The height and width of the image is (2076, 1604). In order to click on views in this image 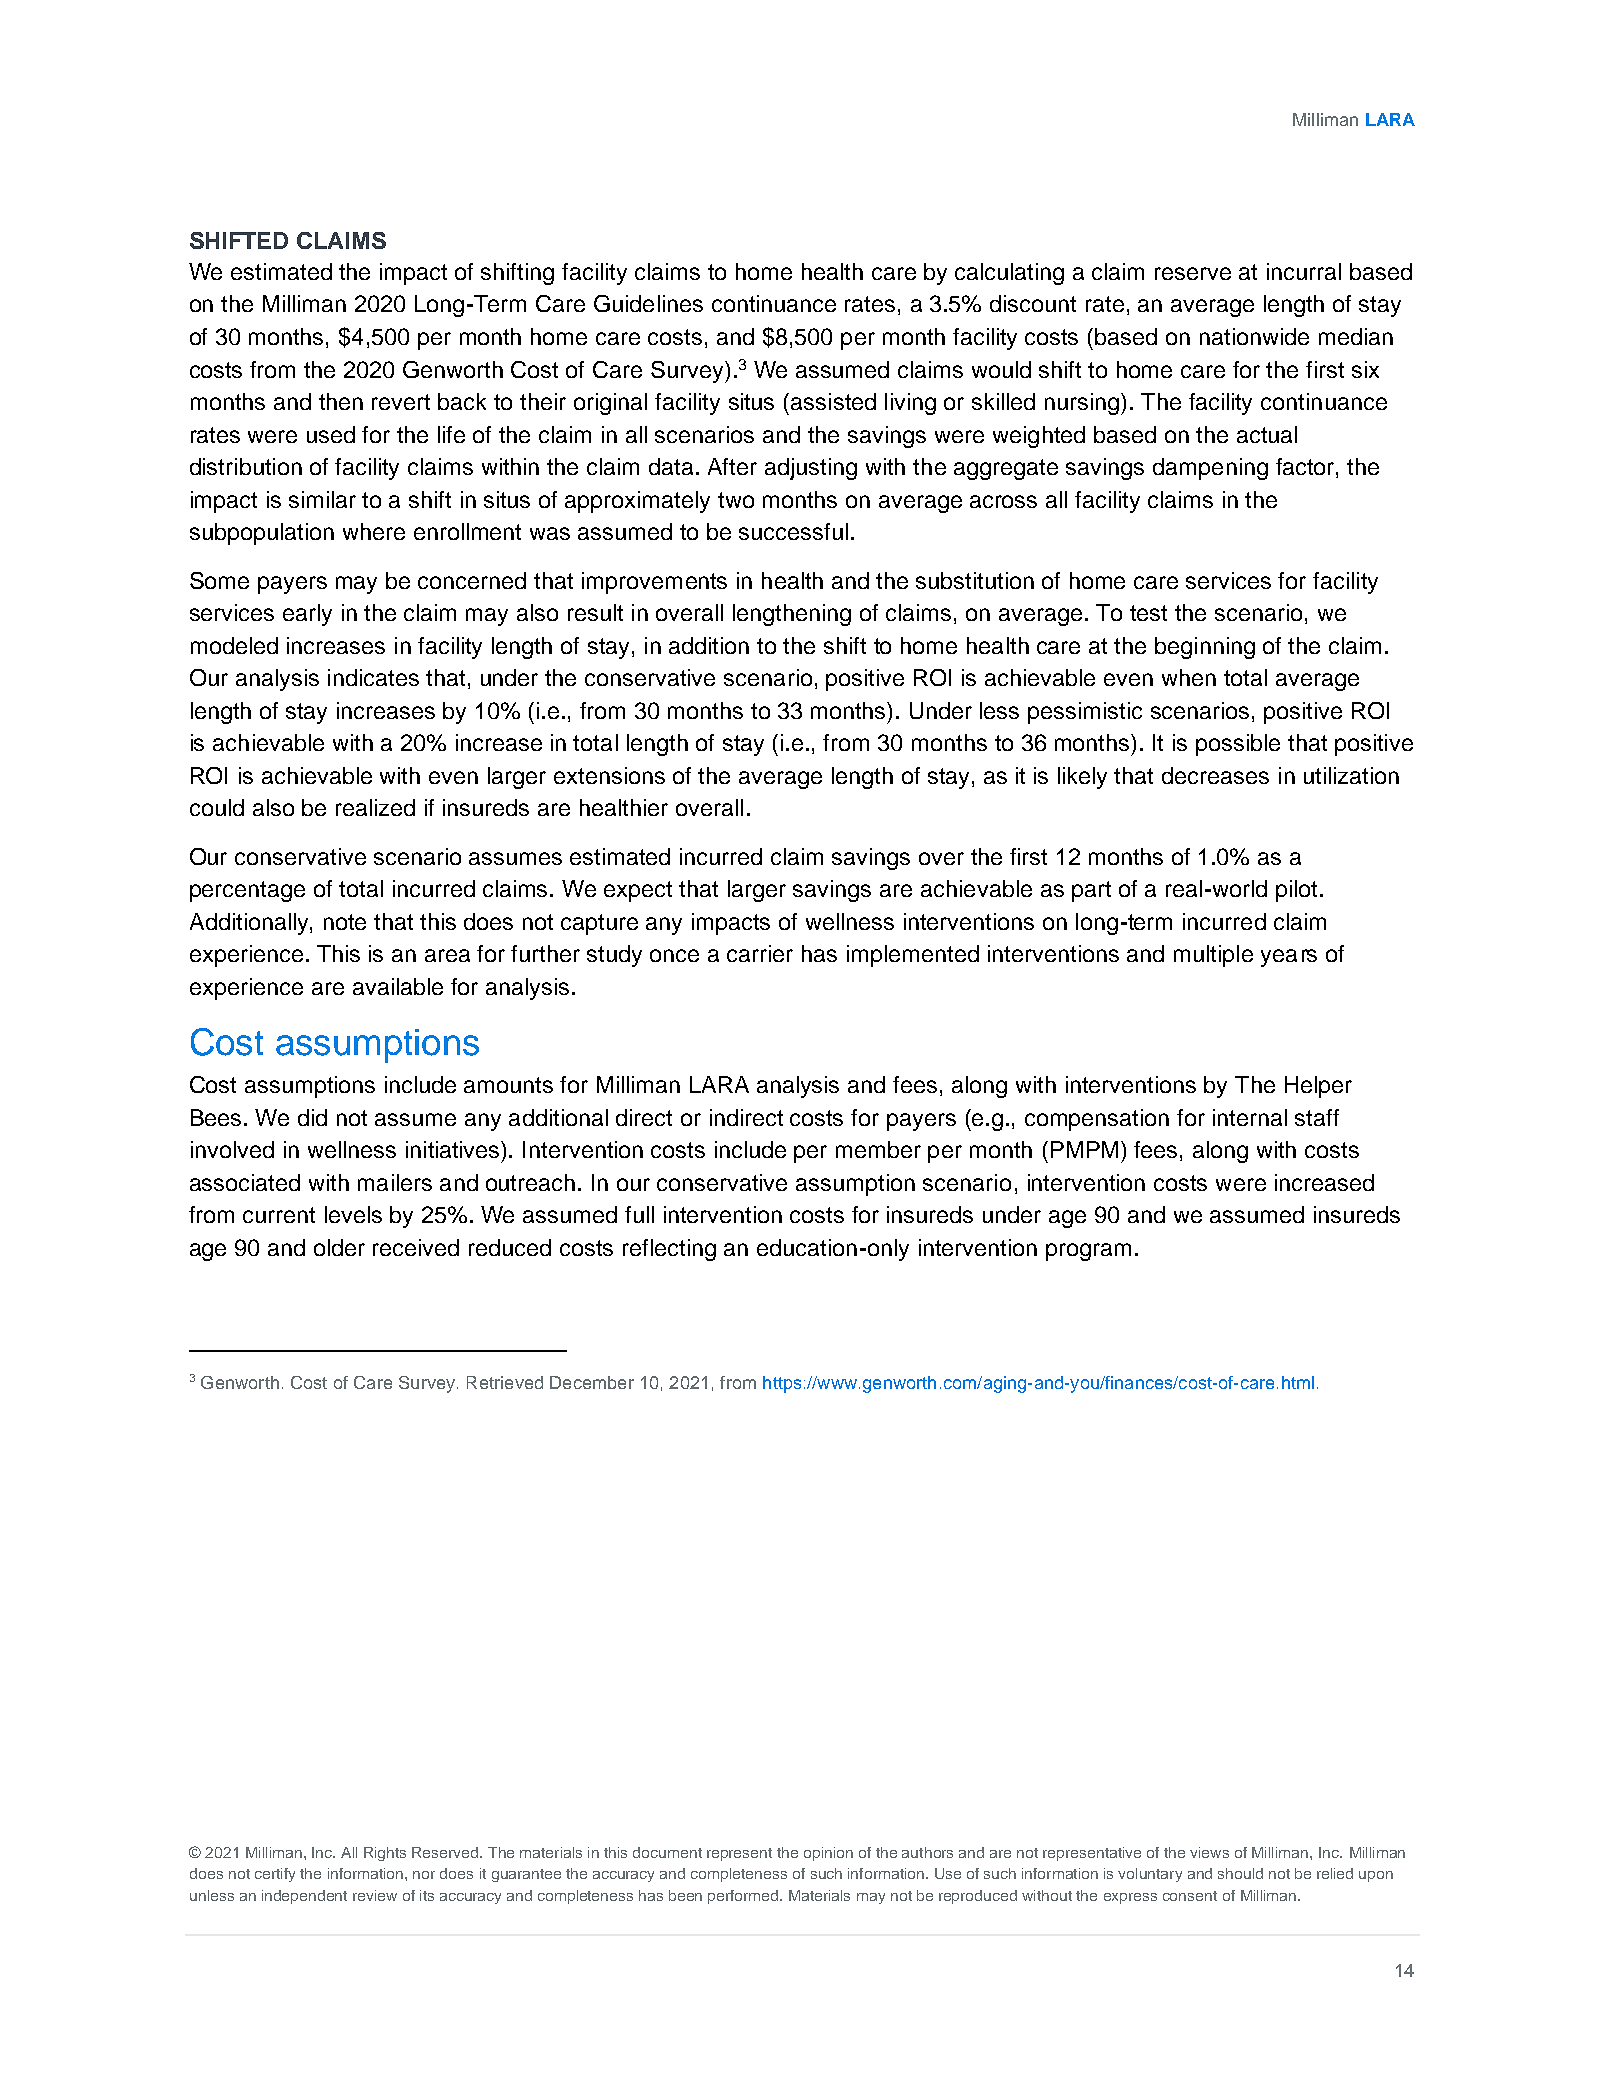, I will do `click(1209, 1852)`.
